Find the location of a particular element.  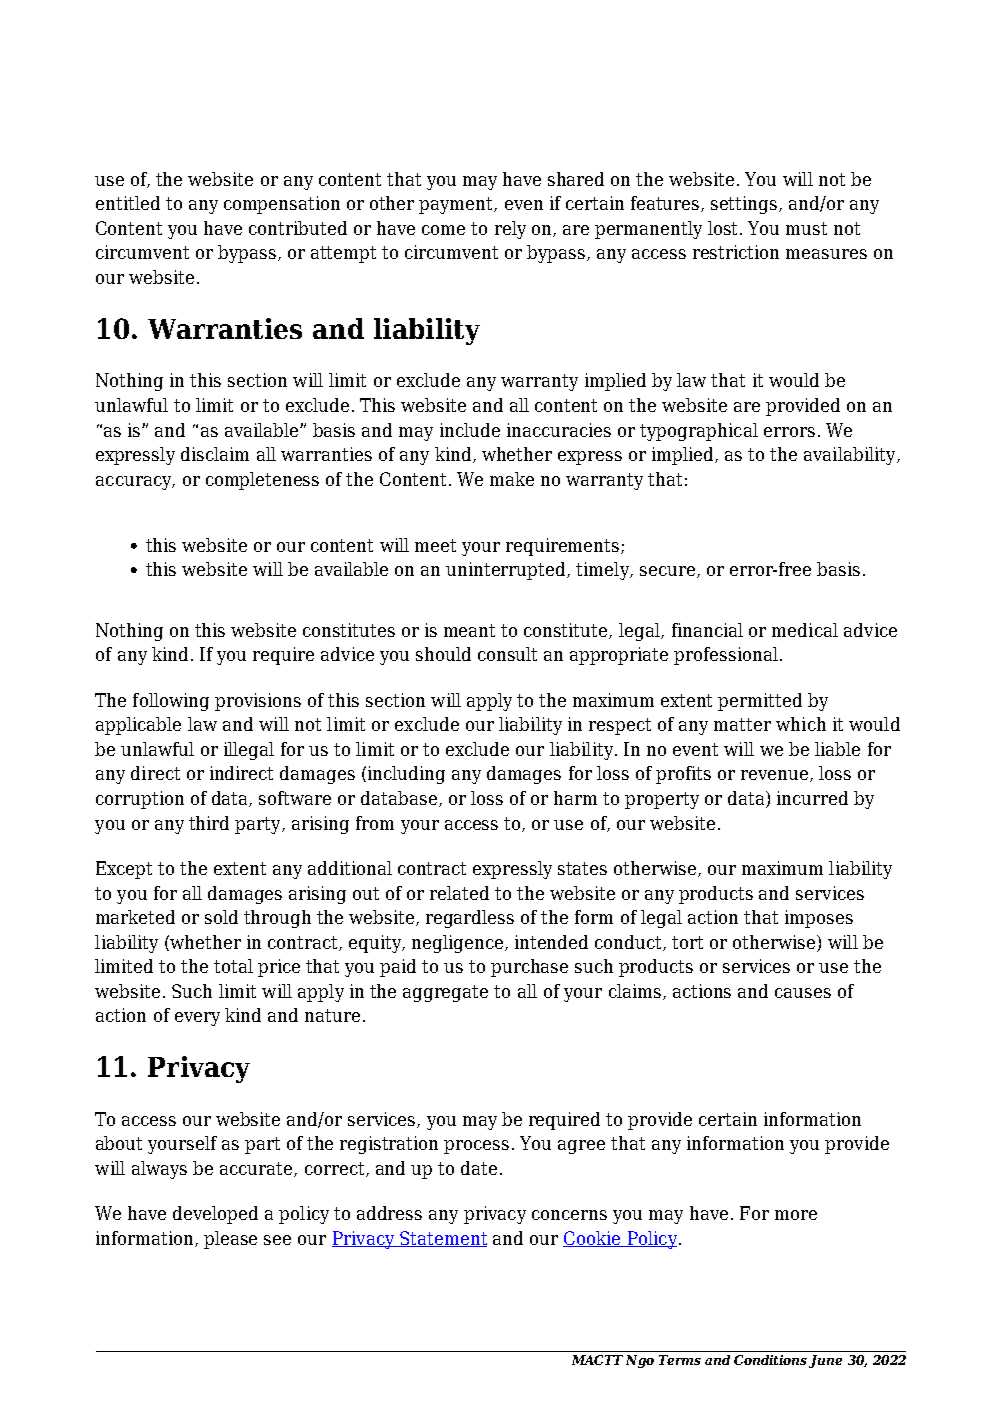

incurred is located at coordinates (812, 798).
